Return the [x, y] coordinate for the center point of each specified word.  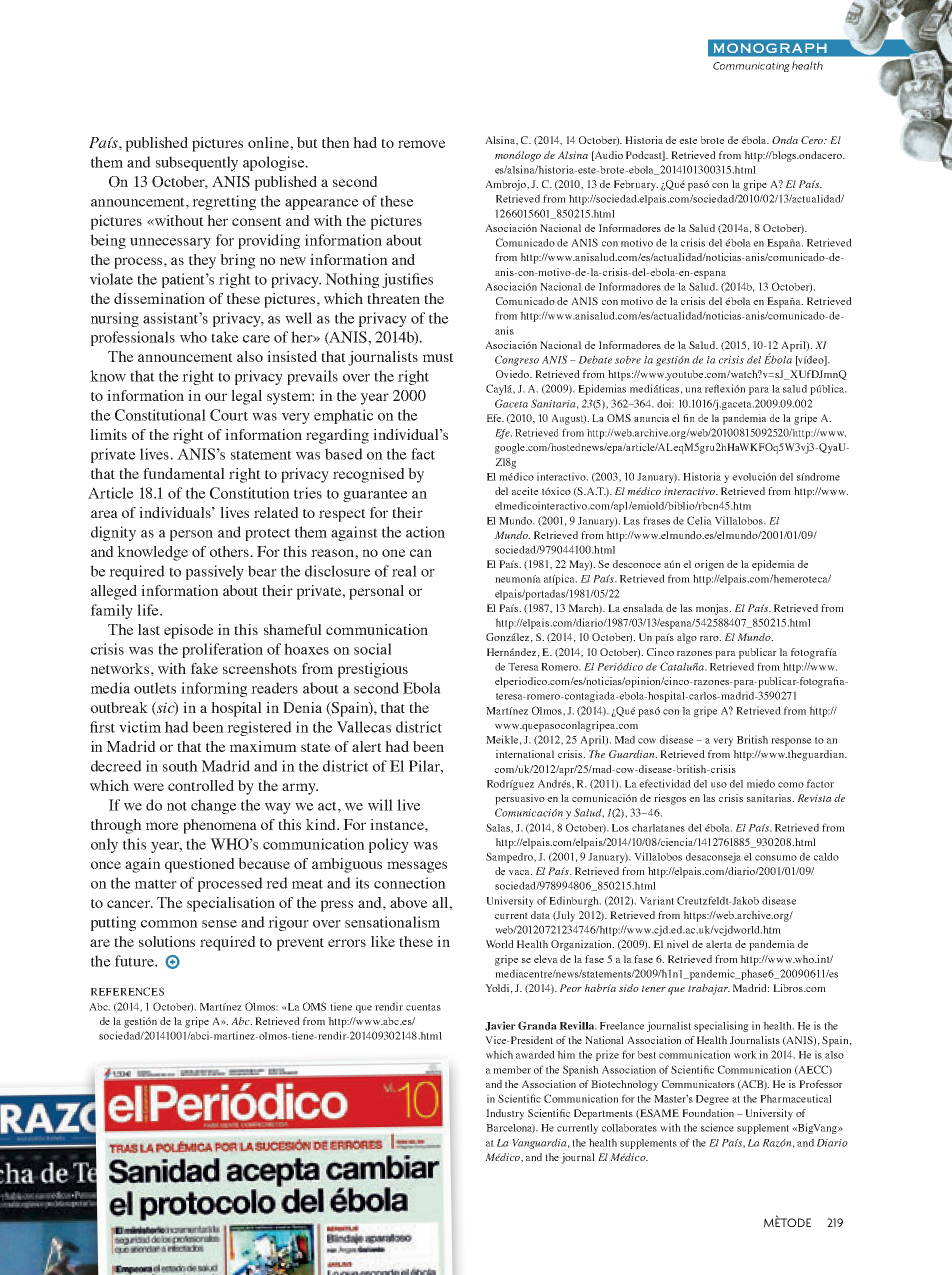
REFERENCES [127, 991]
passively [215, 572]
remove [422, 144]
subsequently [197, 163]
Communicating [751, 67]
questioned [200, 865]
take [225, 337]
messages [417, 867]
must [438, 357]
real [404, 571]
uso [719, 785]
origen [709, 565]
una [693, 390]
